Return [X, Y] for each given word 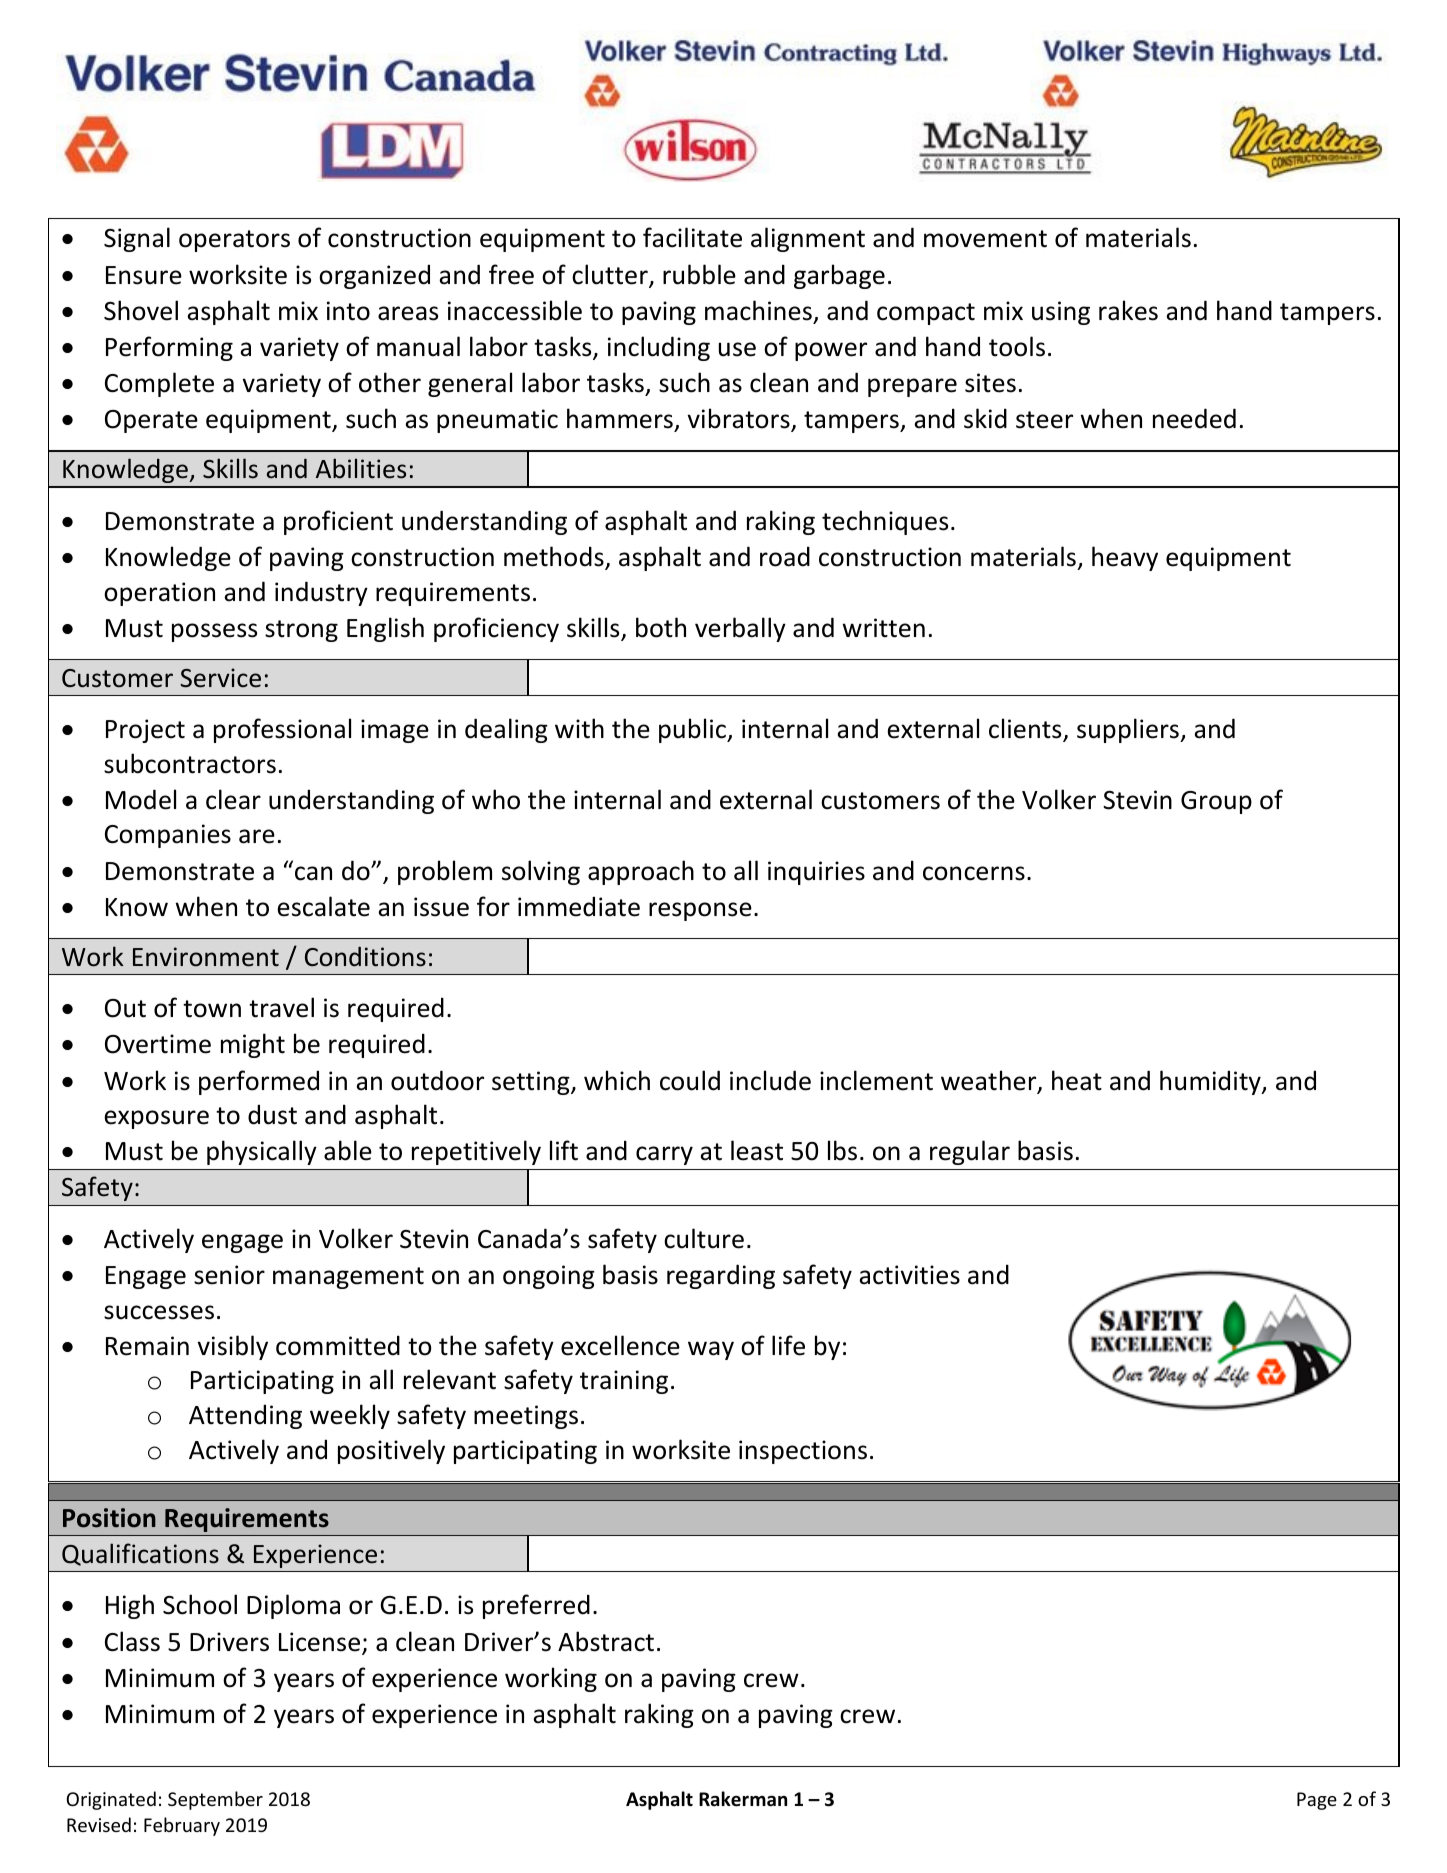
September [215, 1800]
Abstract [606, 1641]
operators [234, 241]
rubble [699, 274]
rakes [1128, 310]
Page [1317, 1801]
